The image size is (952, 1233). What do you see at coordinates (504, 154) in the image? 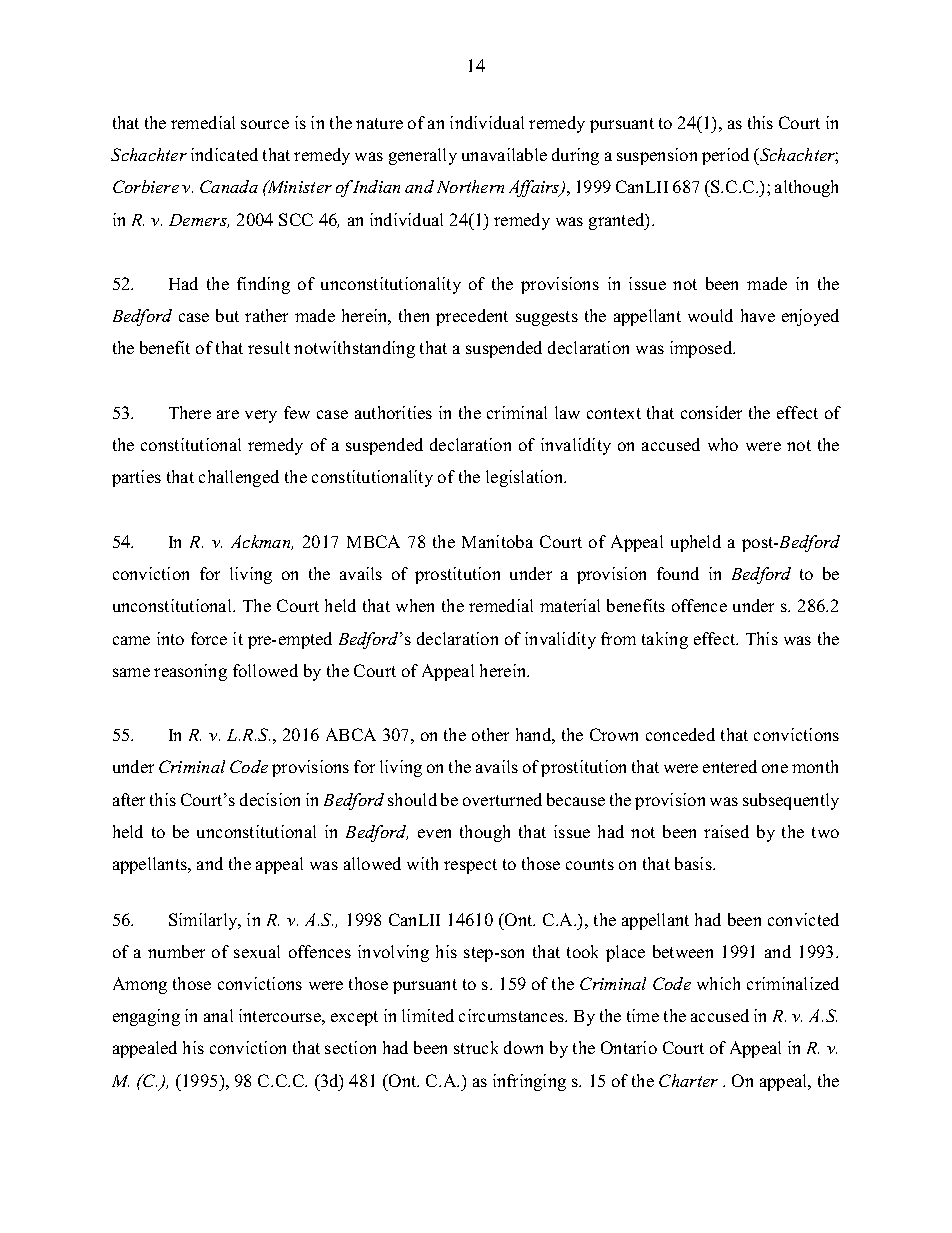
I see `unavailable` at bounding box center [504, 154].
